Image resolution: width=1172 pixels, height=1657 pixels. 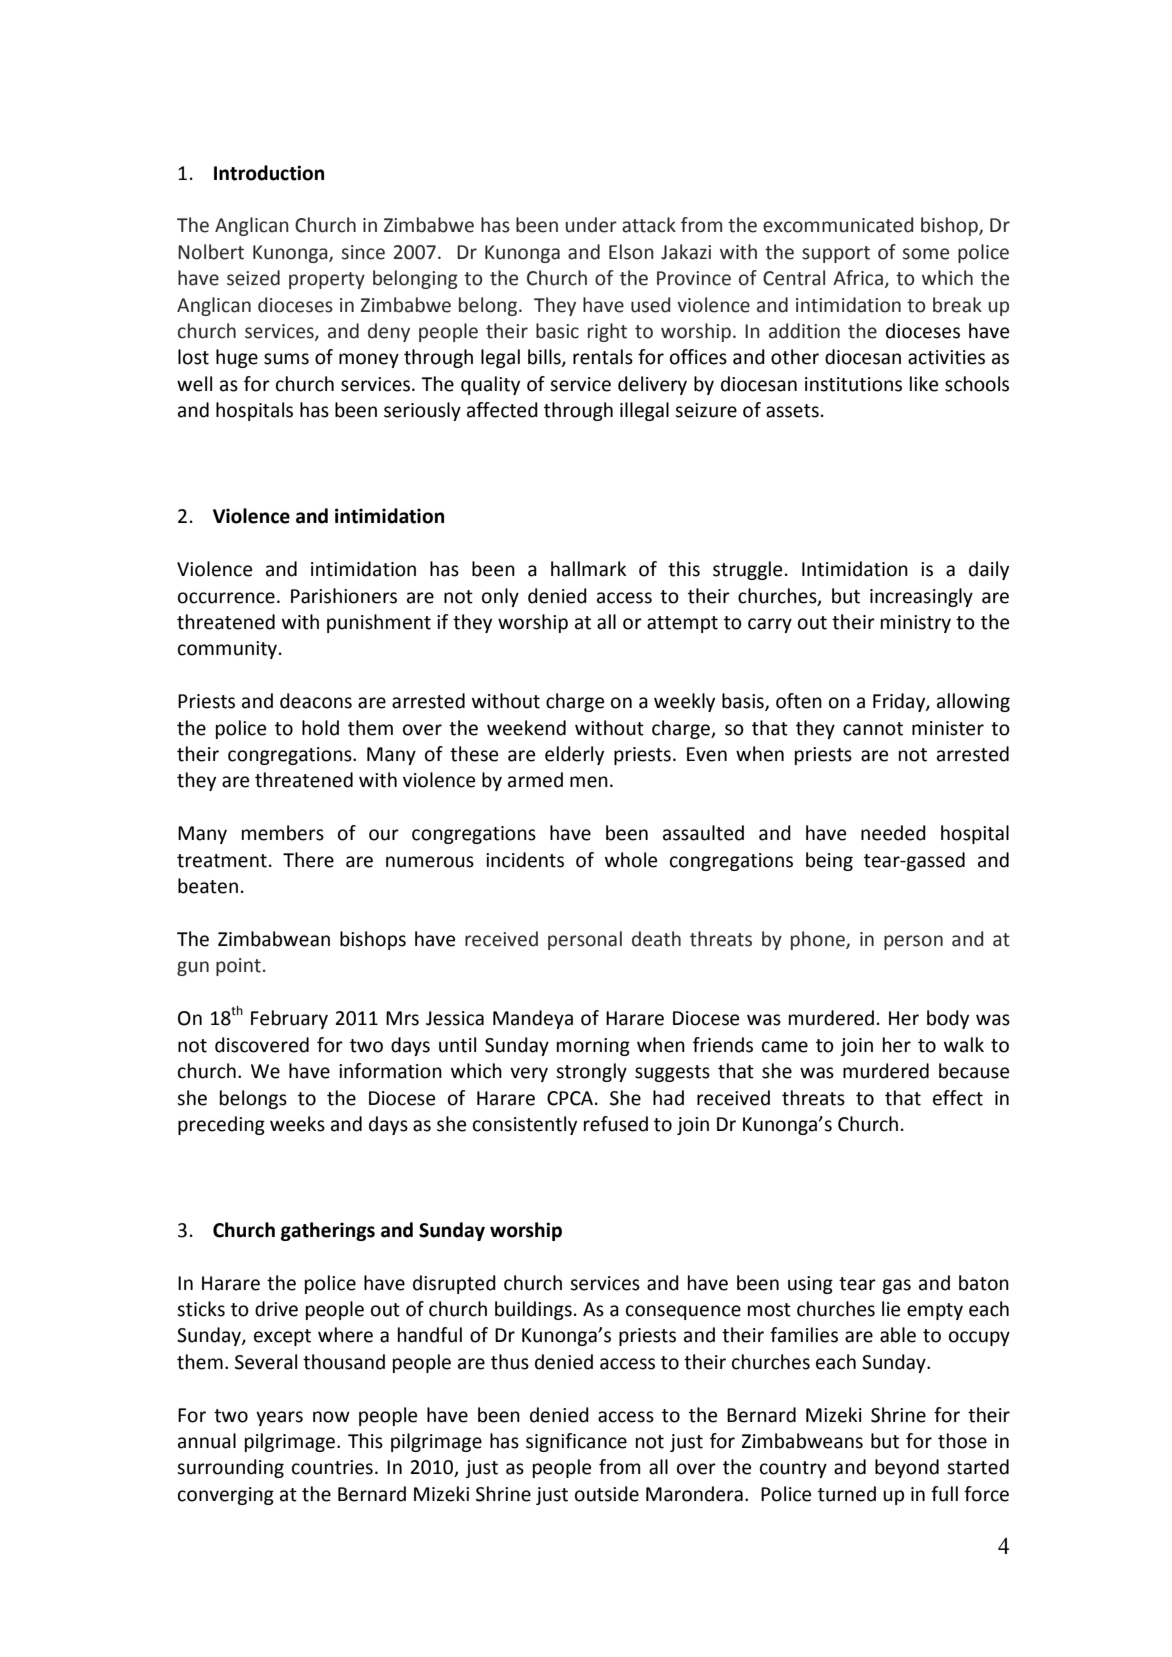 What do you see at coordinates (332, 1467) in the page?
I see `countries` at bounding box center [332, 1467].
